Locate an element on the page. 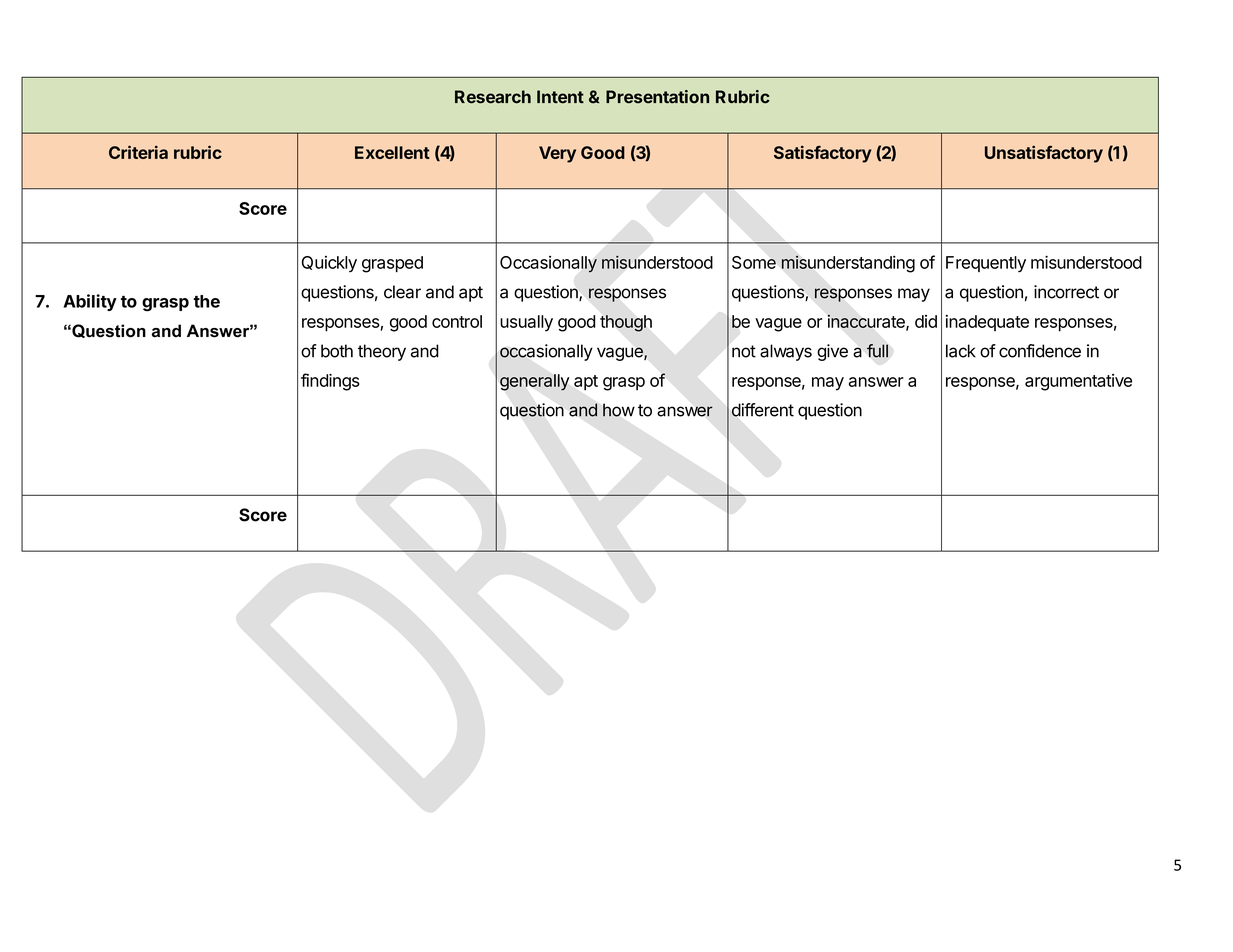  though is located at coordinates (626, 323).
